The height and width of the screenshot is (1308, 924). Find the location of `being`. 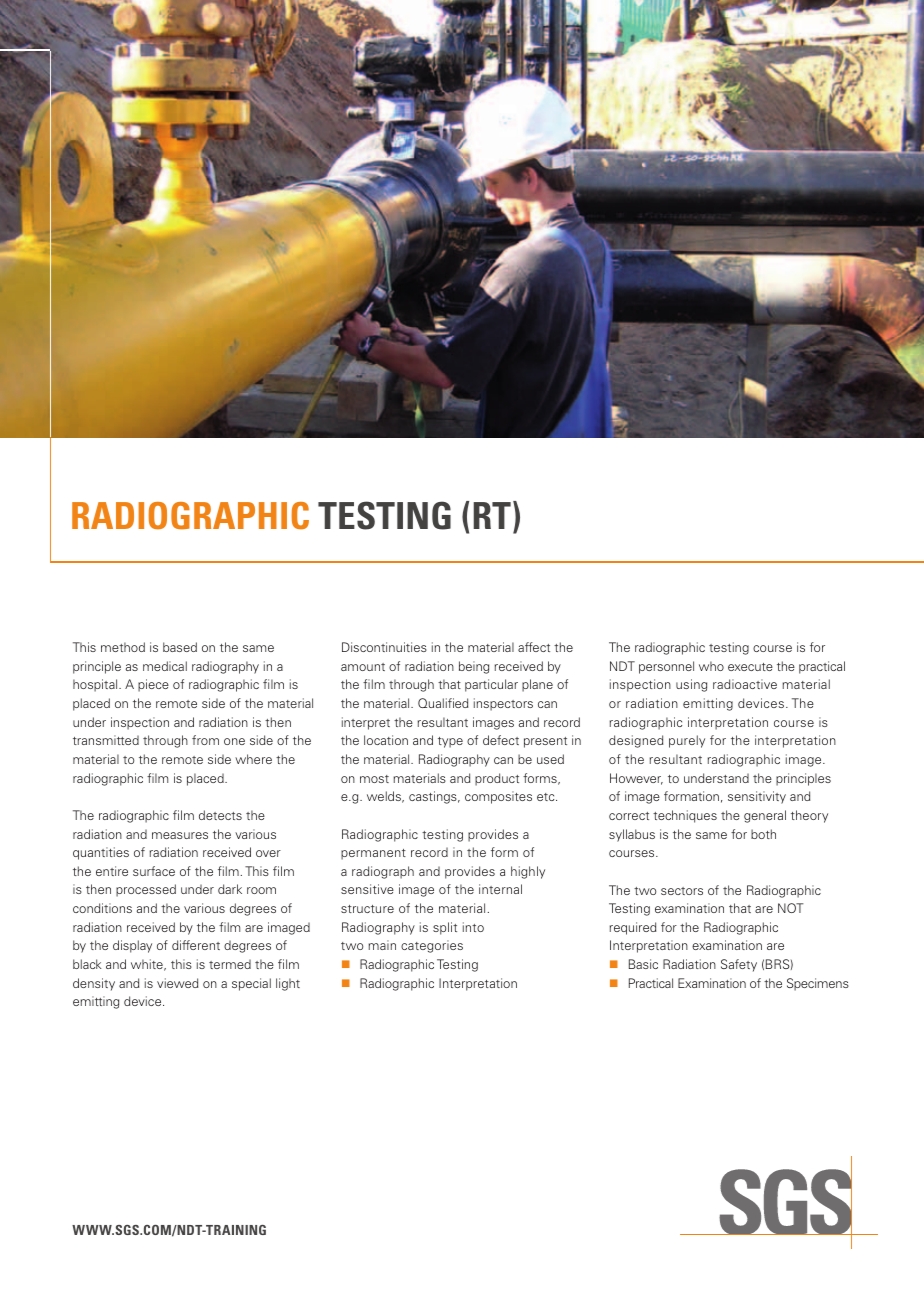

being is located at coordinates (474, 667).
